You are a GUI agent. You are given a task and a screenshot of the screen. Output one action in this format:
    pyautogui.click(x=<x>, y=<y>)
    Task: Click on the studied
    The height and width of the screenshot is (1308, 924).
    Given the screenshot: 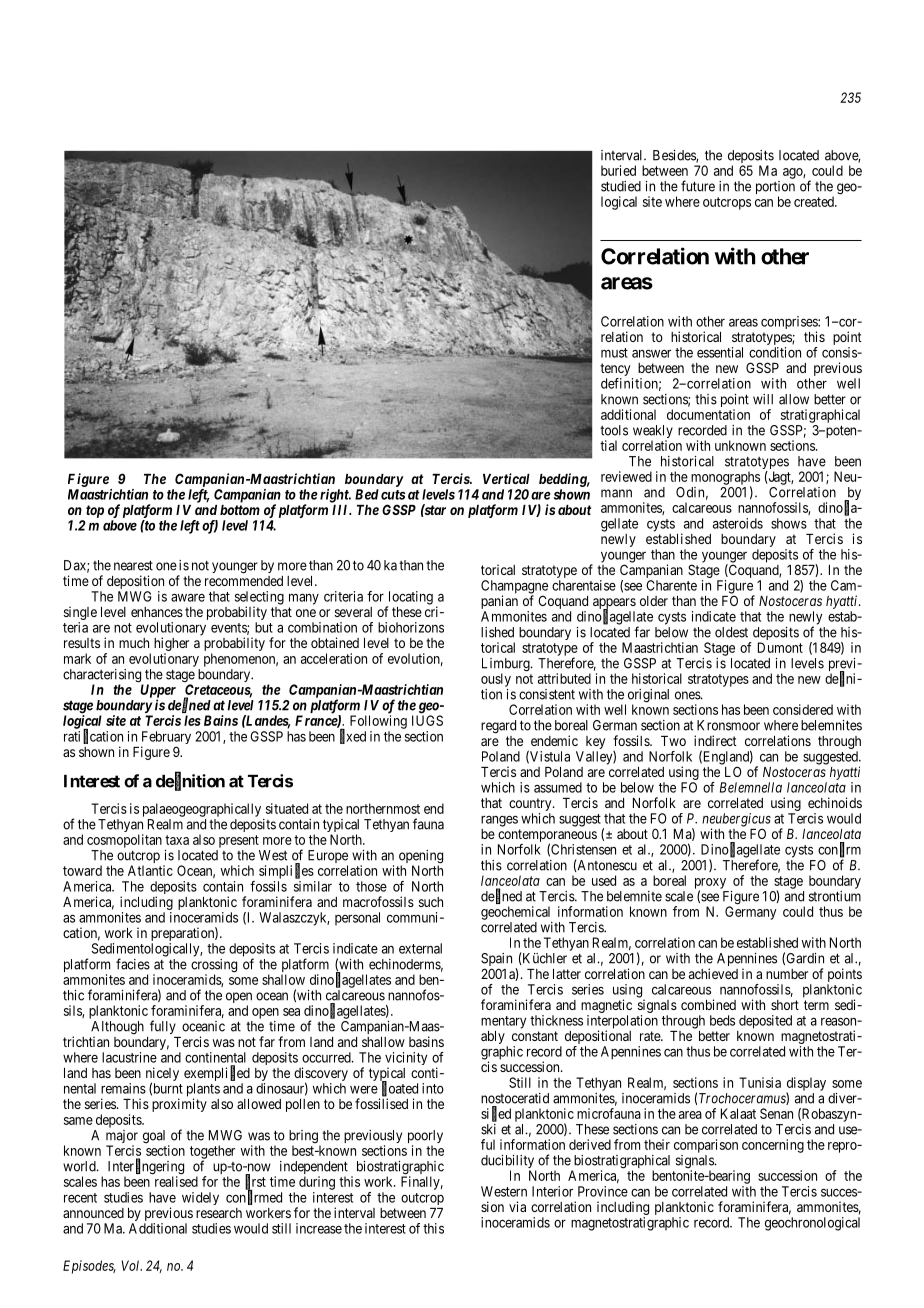 What is the action you would take?
    pyautogui.click(x=621, y=186)
